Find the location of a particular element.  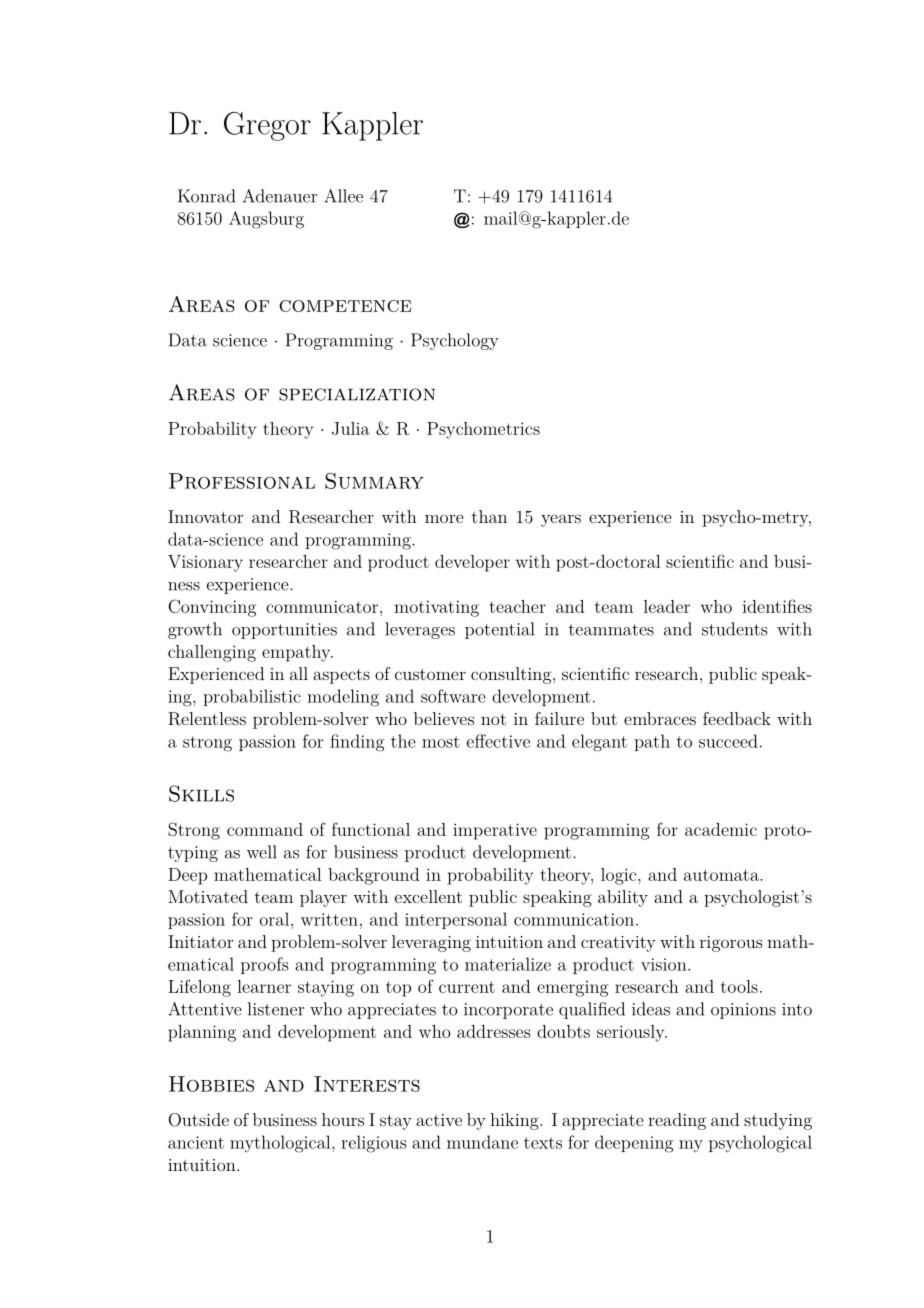

students is located at coordinates (734, 629).
